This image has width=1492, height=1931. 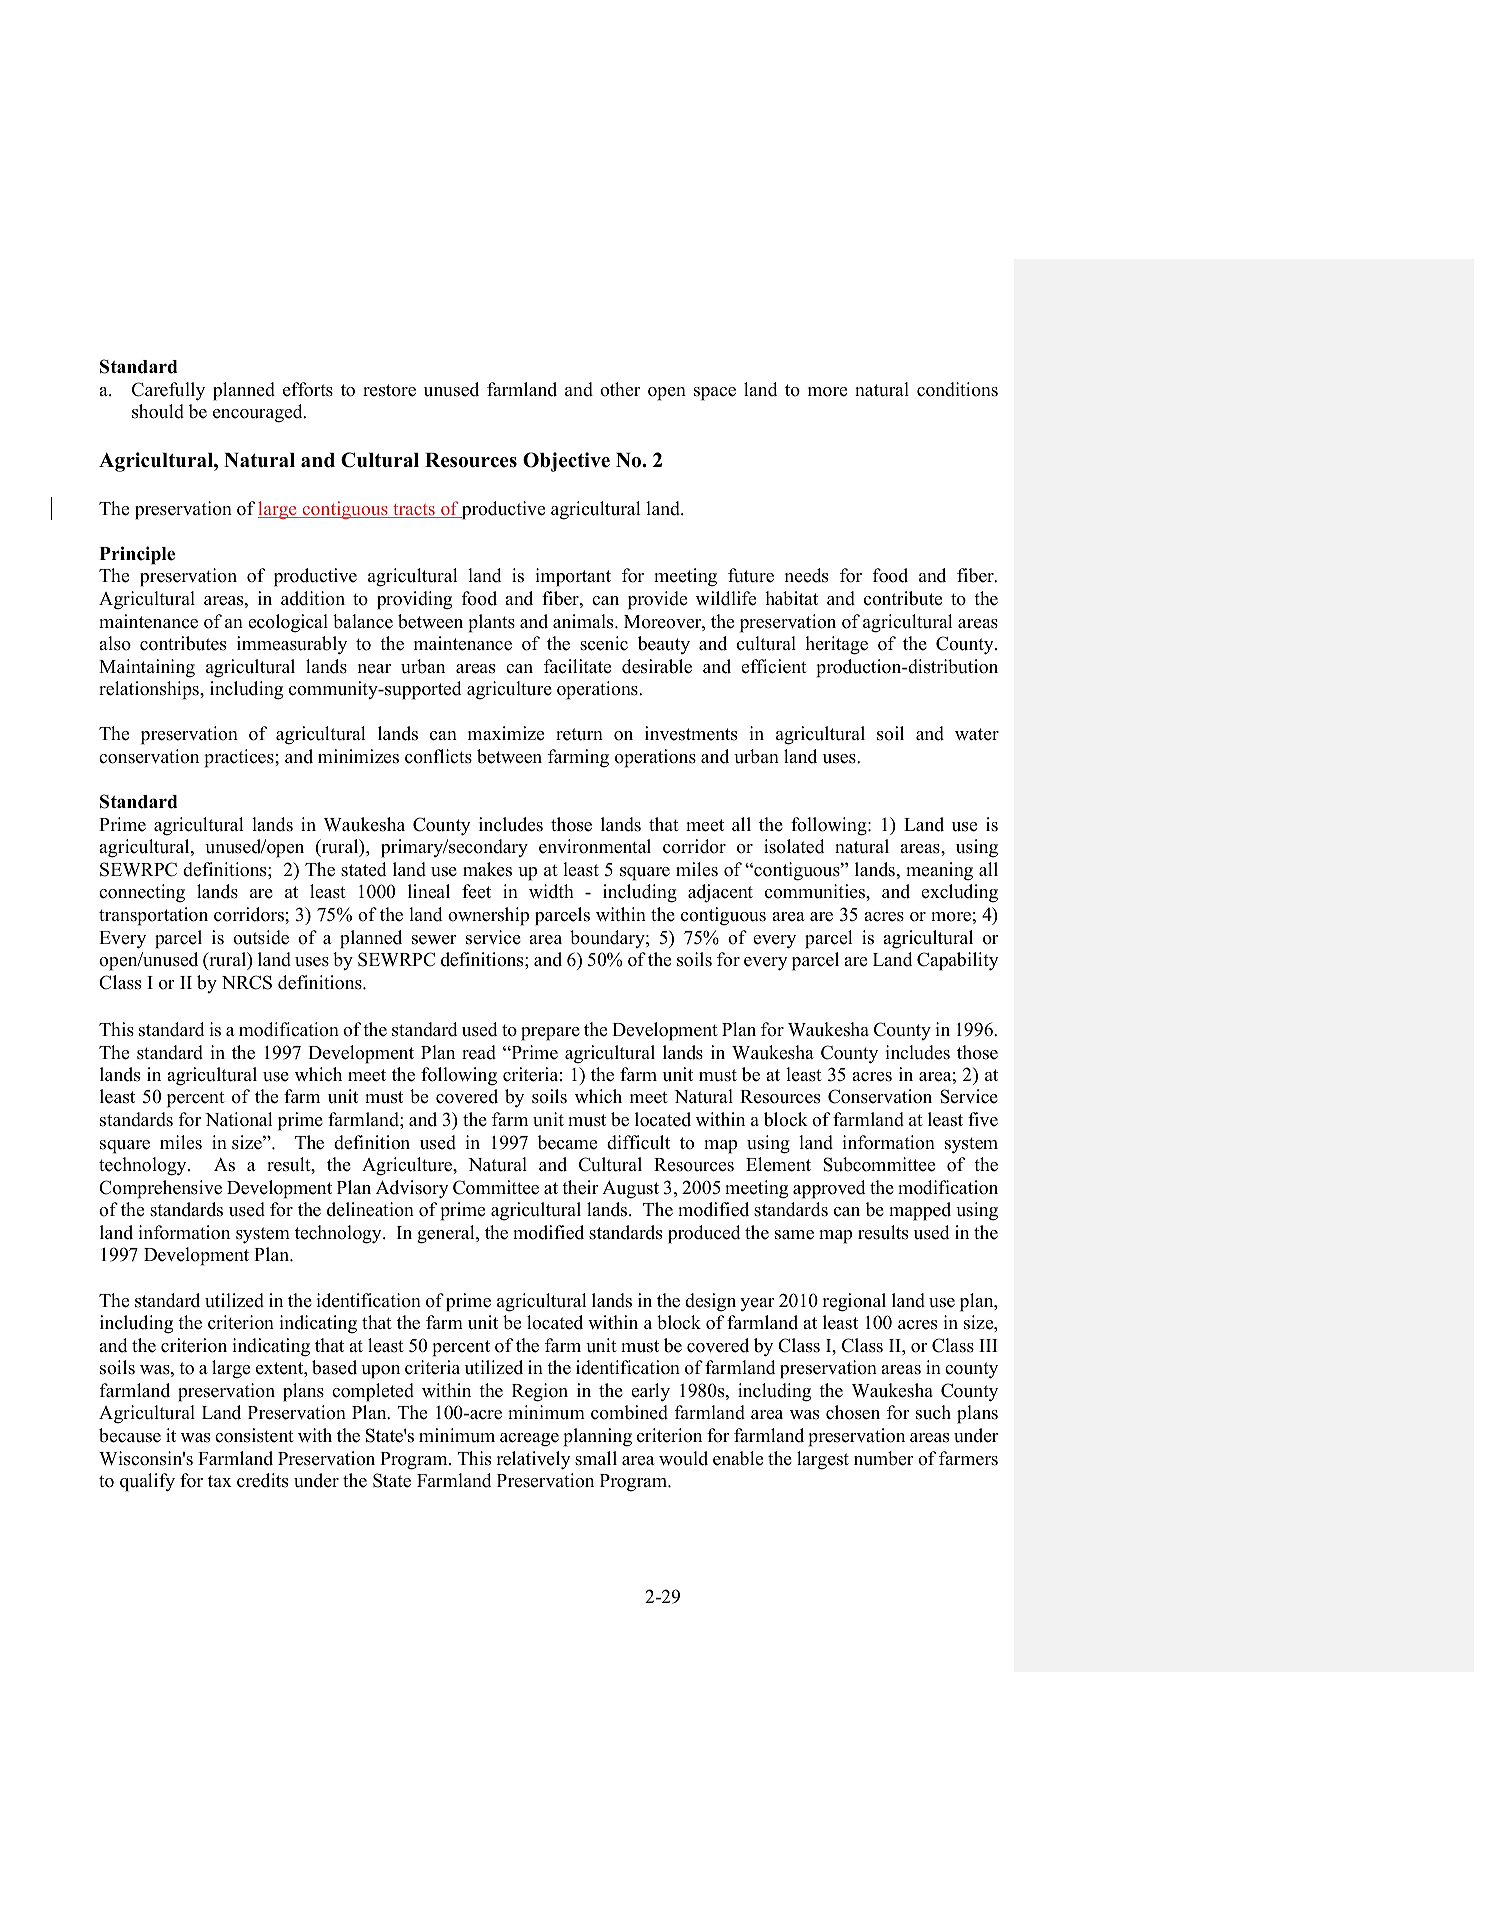 I want to click on relatively, so click(x=533, y=1460).
